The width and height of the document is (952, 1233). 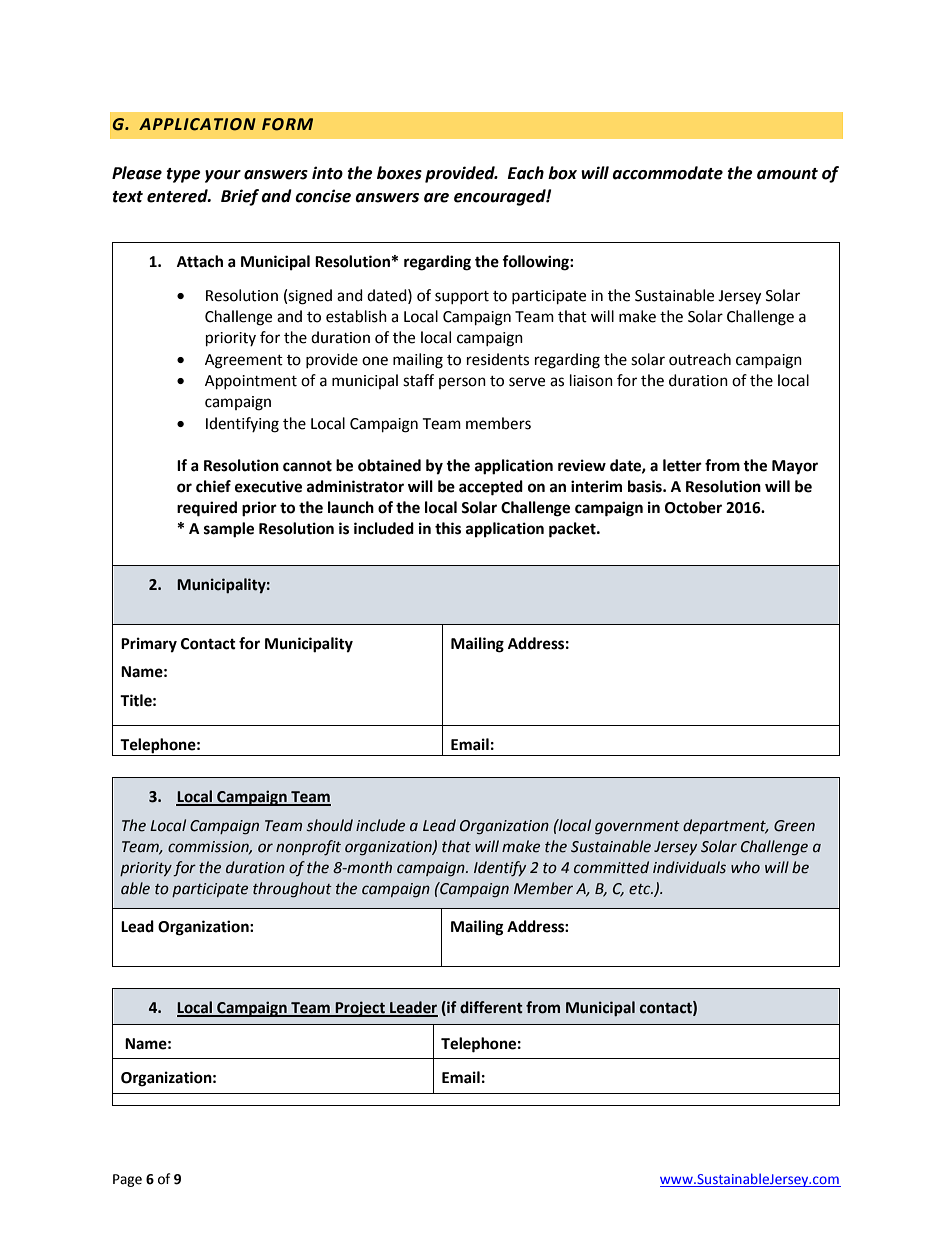 What do you see at coordinates (149, 645) in the document?
I see `Primary` at bounding box center [149, 645].
